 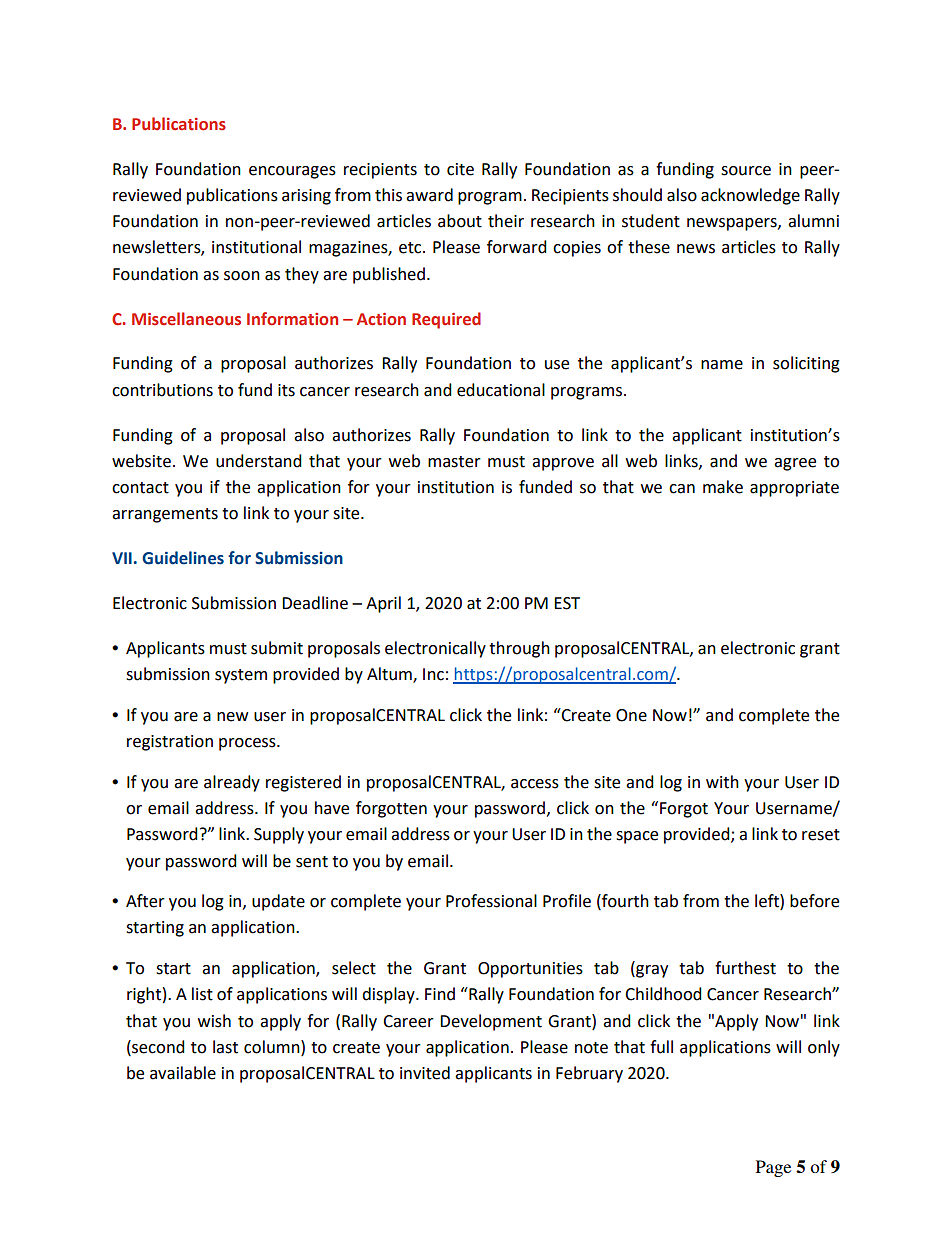 What do you see at coordinates (433, 674) in the page?
I see `Inc` at bounding box center [433, 674].
